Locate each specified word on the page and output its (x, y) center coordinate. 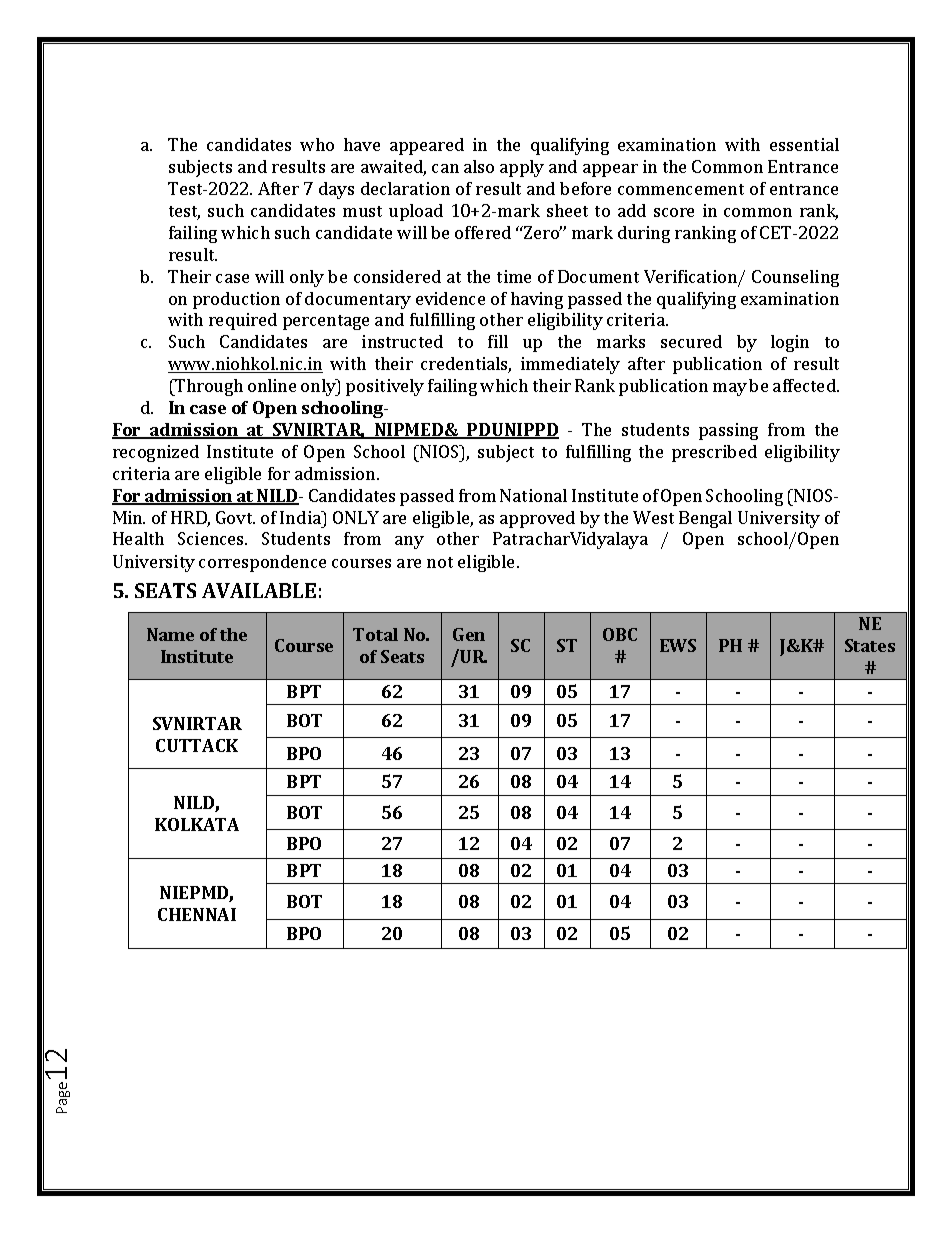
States (870, 645)
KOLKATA (197, 824)
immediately (570, 365)
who (317, 144)
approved (537, 519)
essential (804, 144)
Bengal (705, 519)
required (243, 321)
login (790, 343)
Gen (469, 634)
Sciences (212, 538)
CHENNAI (197, 914)
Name (170, 634)
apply (522, 168)
